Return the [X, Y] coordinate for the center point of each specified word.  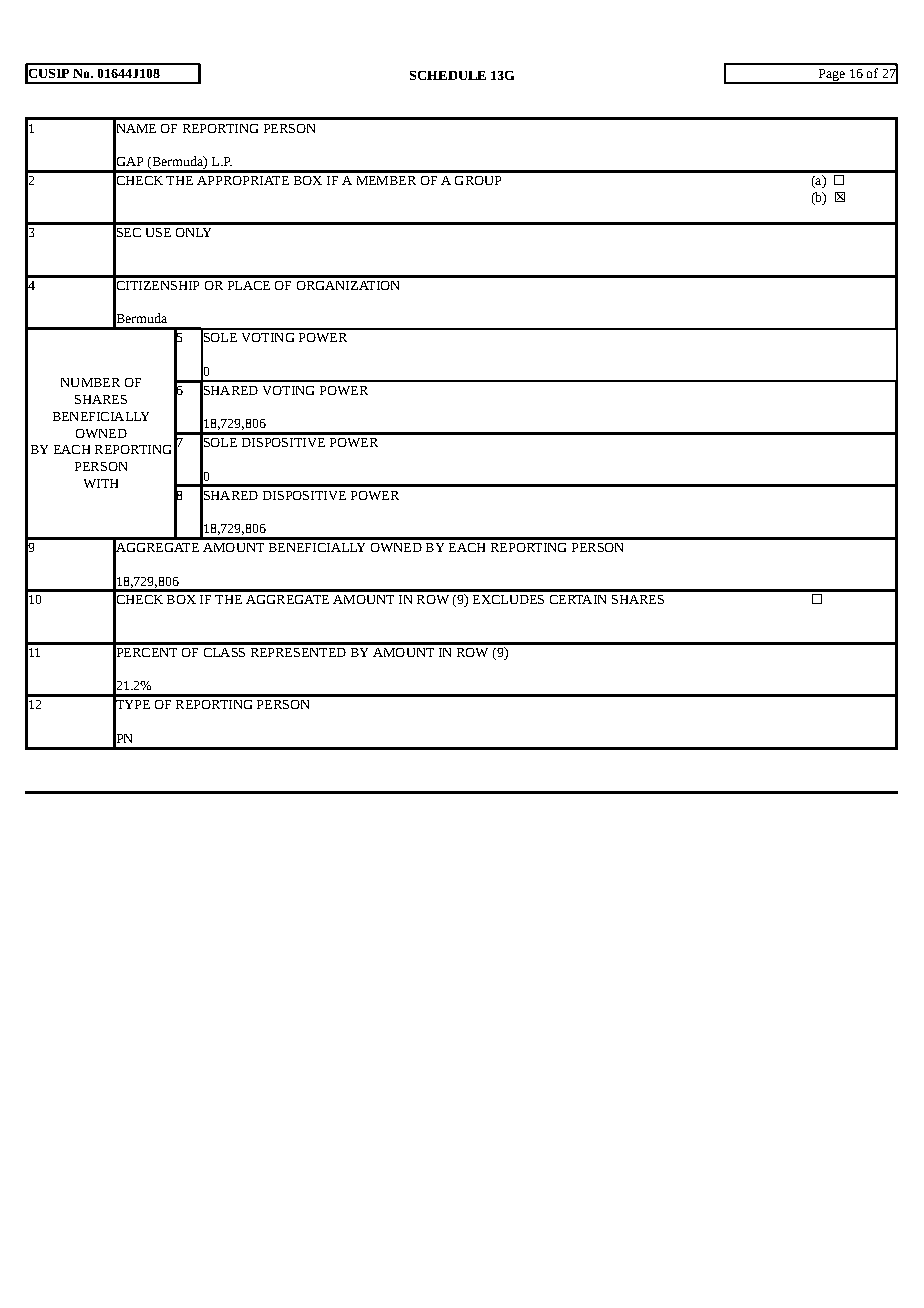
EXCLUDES [508, 599]
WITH [101, 483]
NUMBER [90, 382]
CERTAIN [578, 599]
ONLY [193, 232]
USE [158, 232]
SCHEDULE [448, 75]
